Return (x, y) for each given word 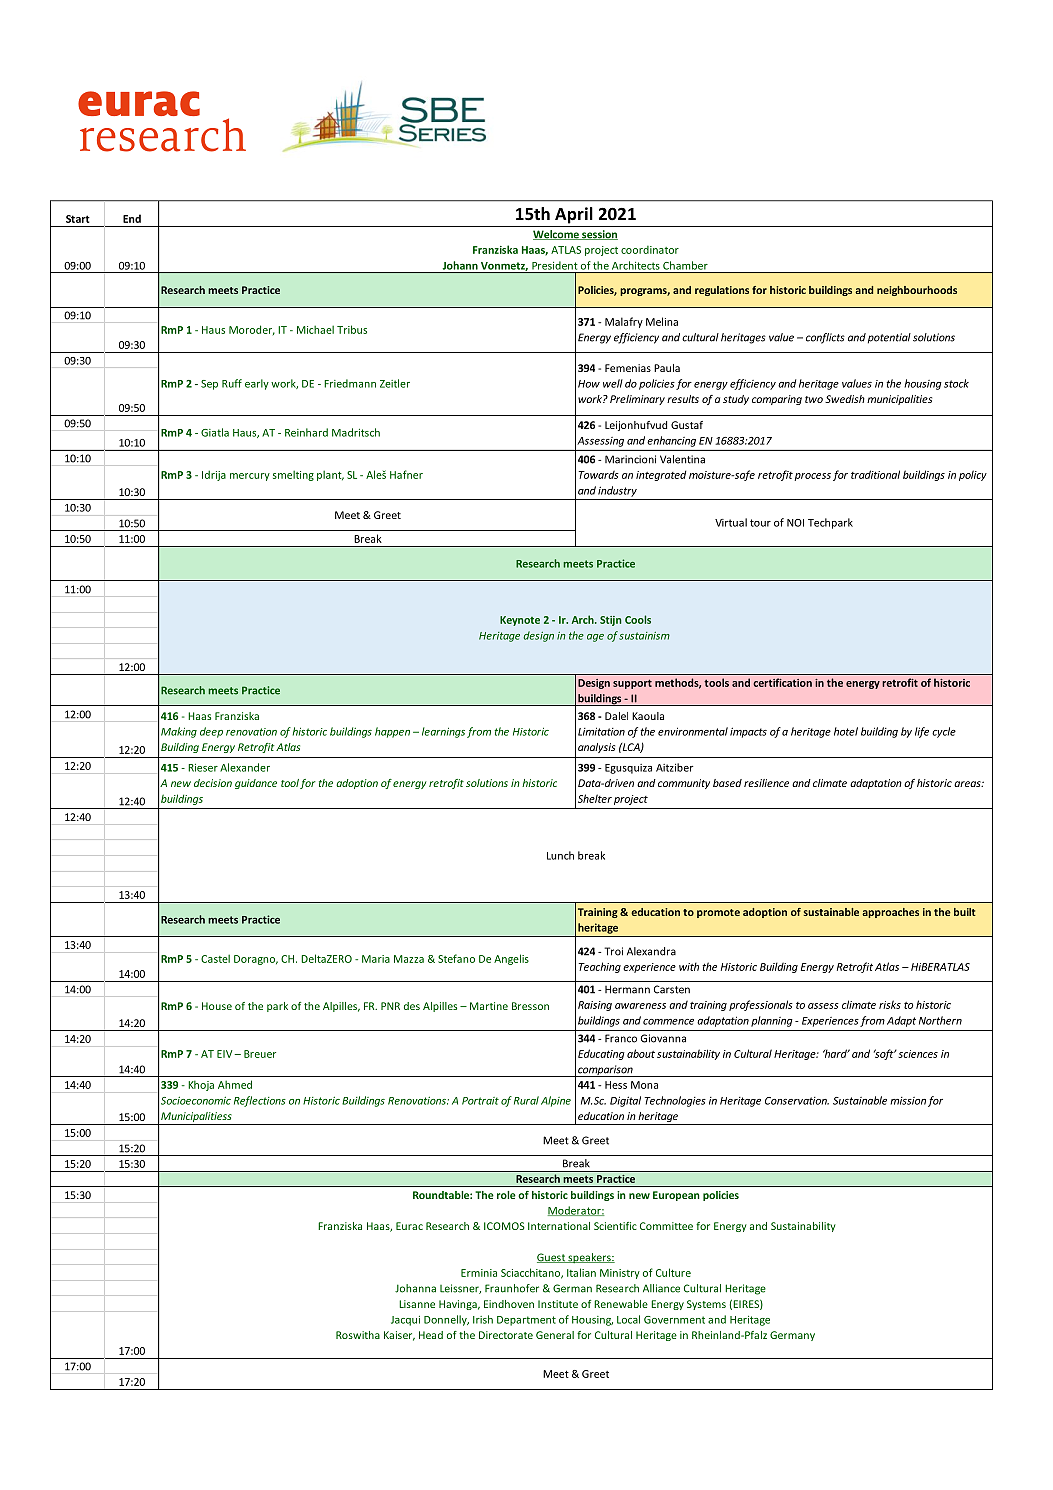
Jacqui (405, 1321)
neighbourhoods (917, 291)
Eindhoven (509, 1304)
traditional (875, 474)
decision (213, 783)
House (217, 1006)
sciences (918, 1054)
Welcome (557, 235)
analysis (596, 748)
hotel (846, 731)
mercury (250, 477)
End (132, 218)
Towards (598, 474)
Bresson (530, 1006)
